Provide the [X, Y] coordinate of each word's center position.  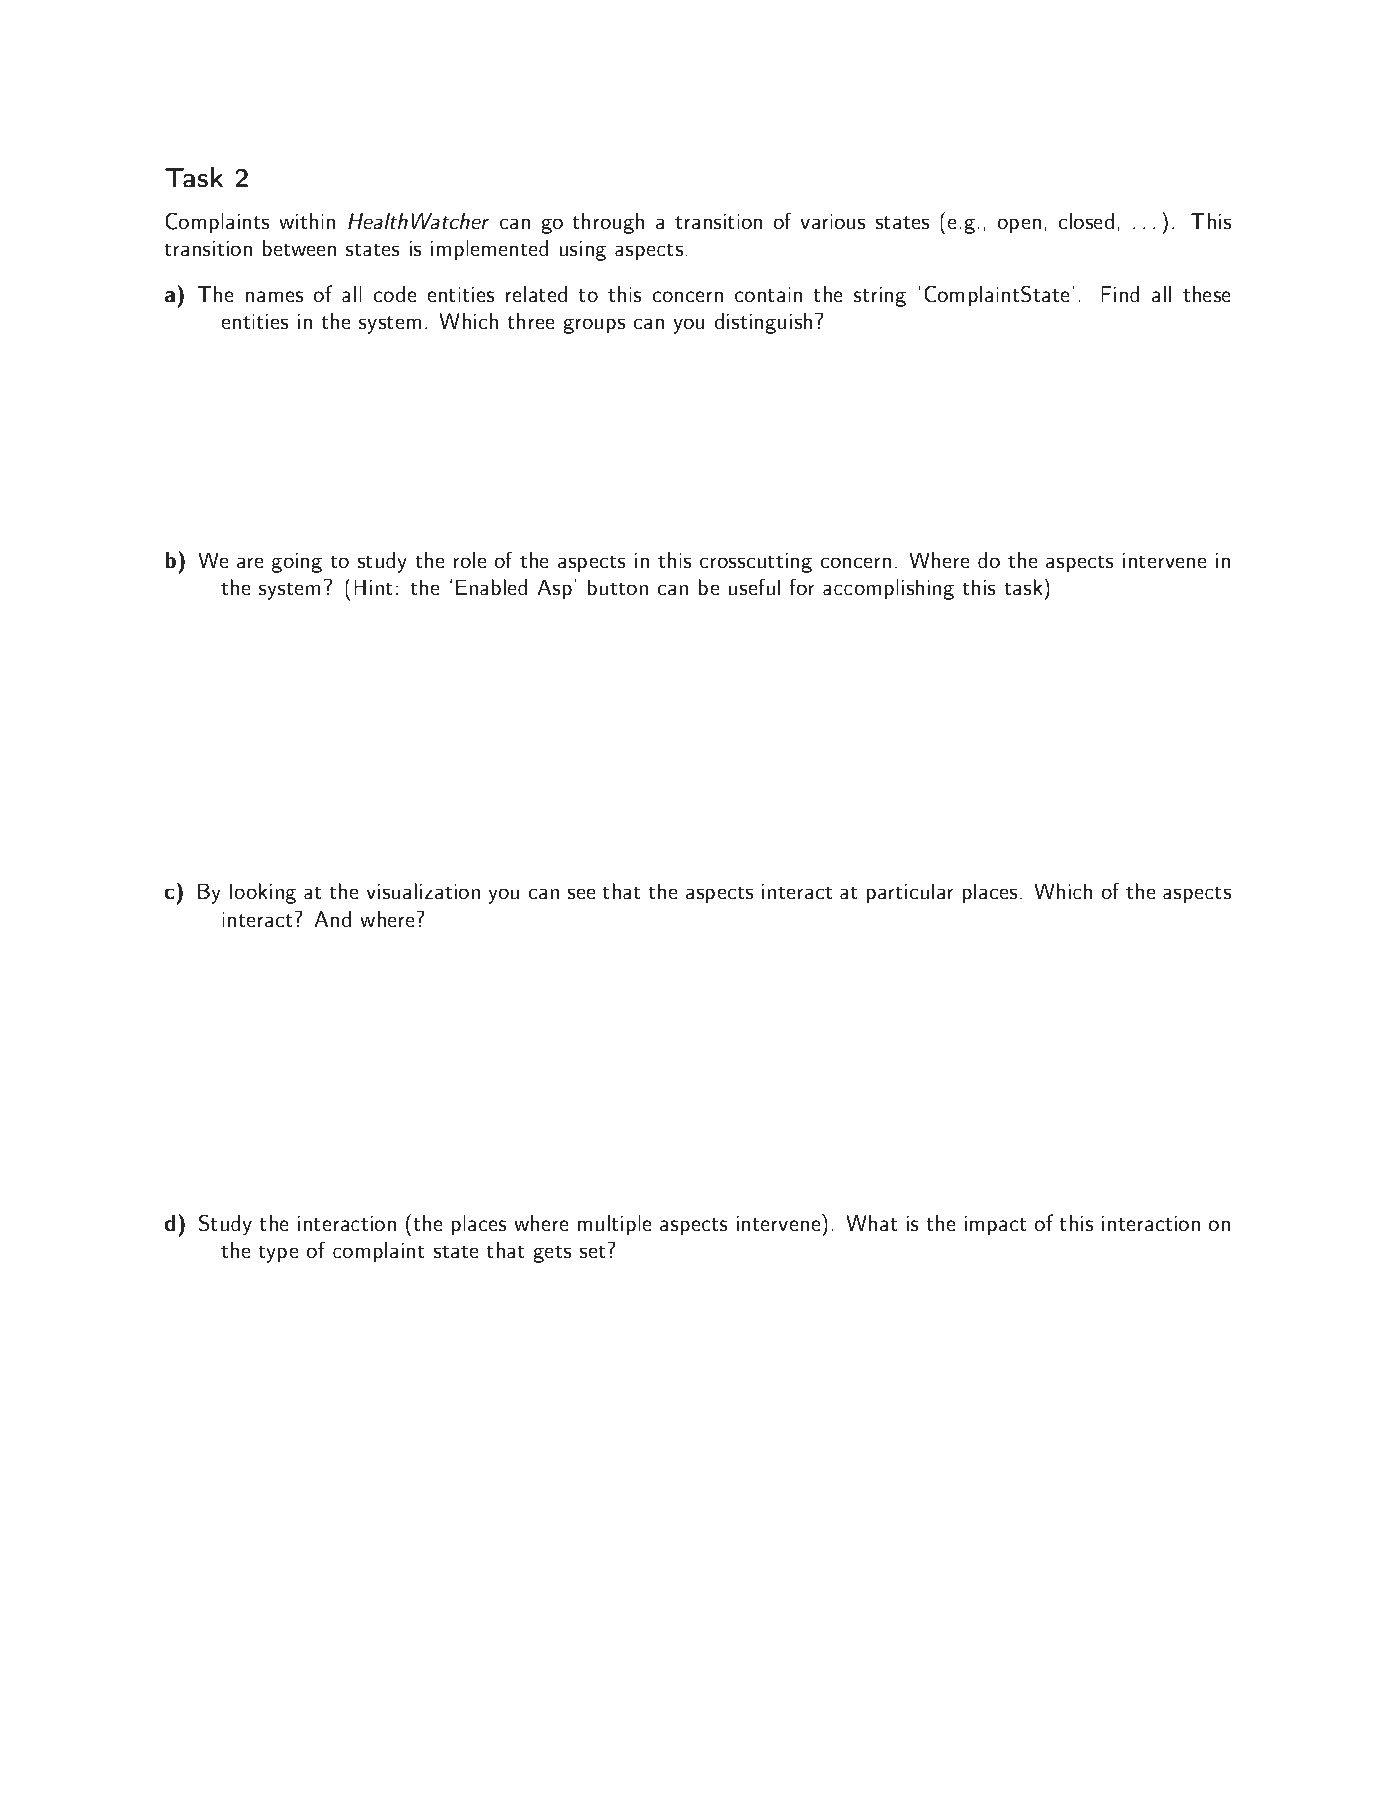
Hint [373, 588]
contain [768, 294]
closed [1086, 221]
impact [995, 1225]
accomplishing [888, 589]
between [299, 248]
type [278, 1254]
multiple [615, 1225]
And [333, 919]
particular [910, 893]
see [581, 894]
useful [754, 587]
